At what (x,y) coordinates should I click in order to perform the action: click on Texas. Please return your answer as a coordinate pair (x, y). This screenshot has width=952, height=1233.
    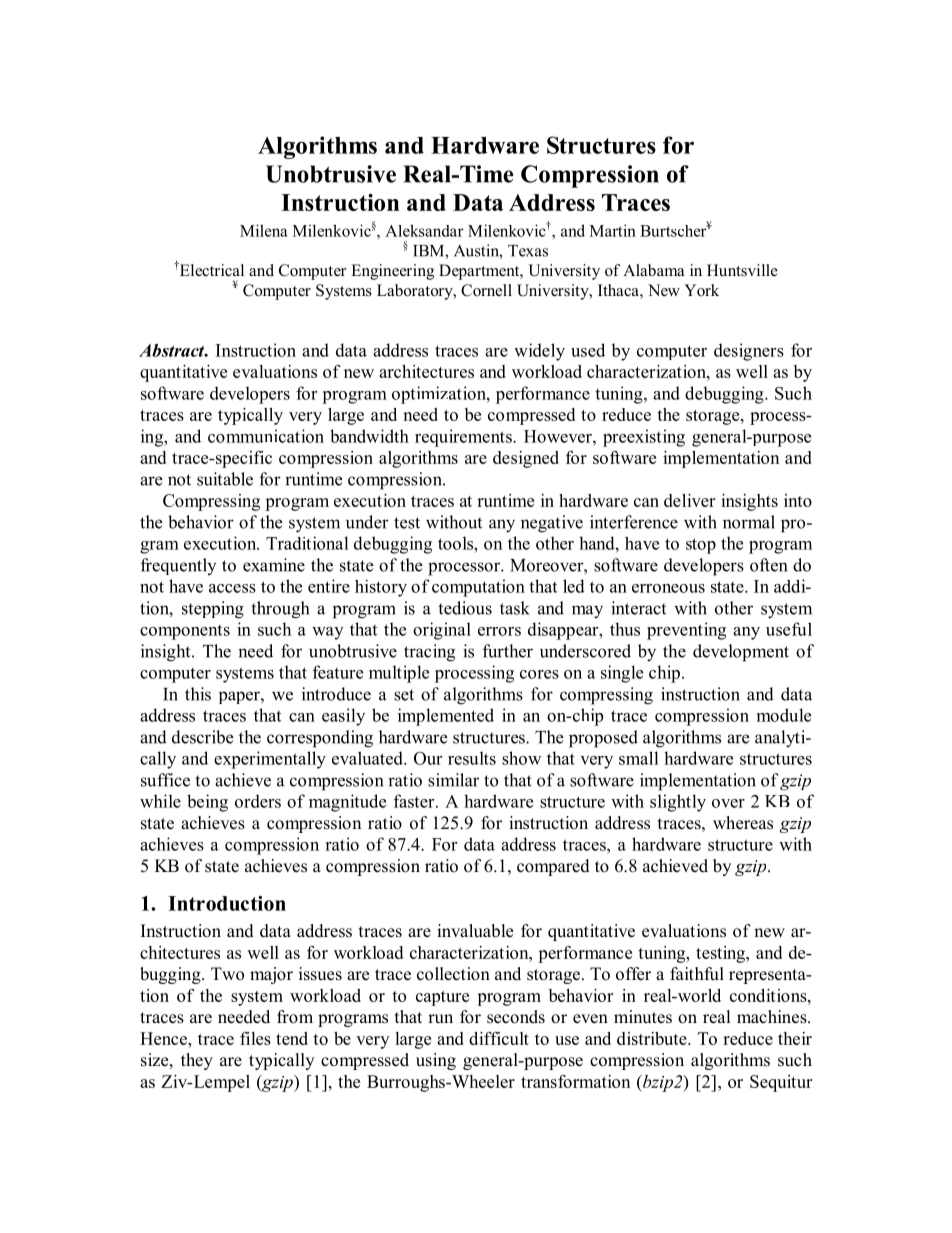
    Looking at the image, I should click on (528, 251).
